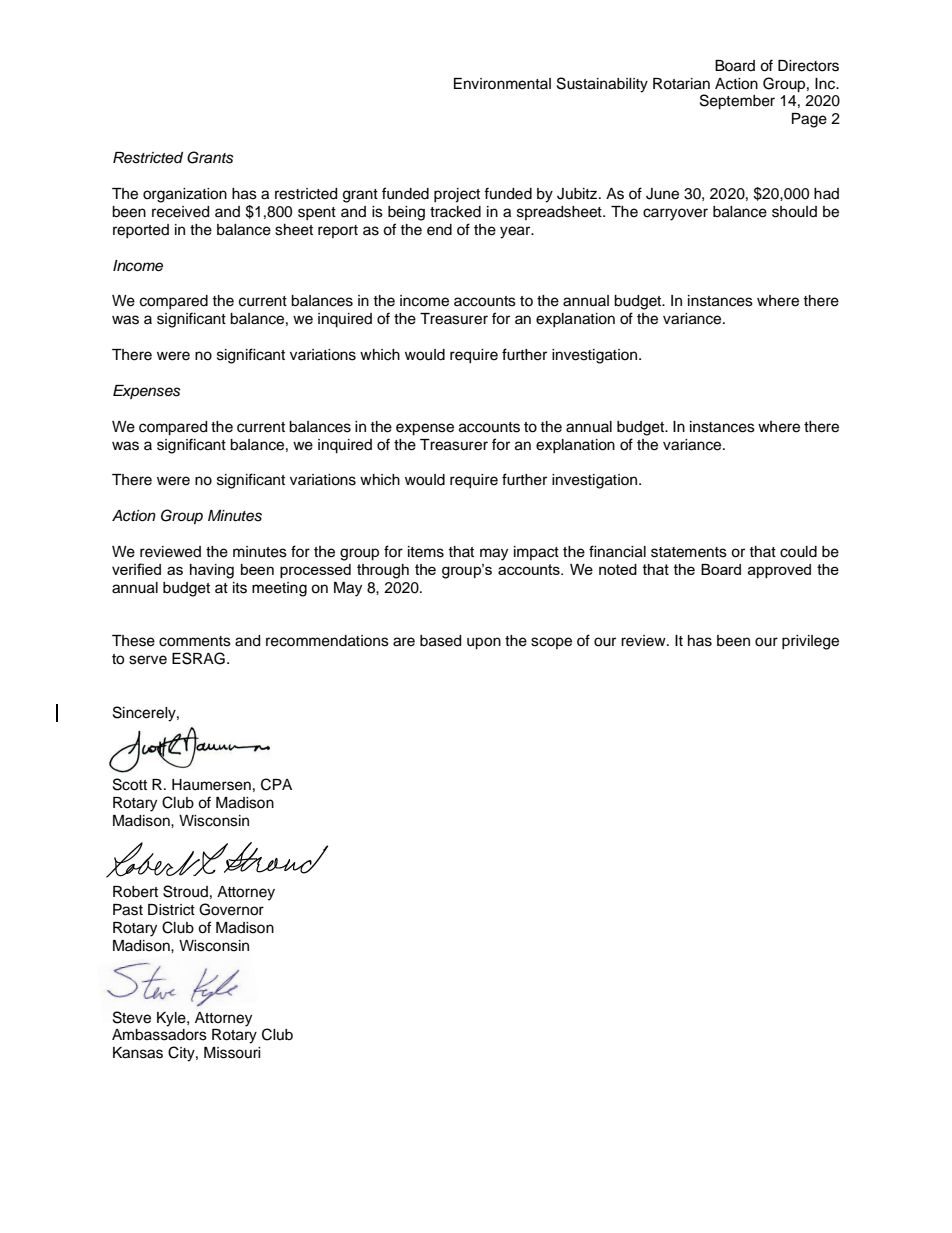 The width and height of the document is (952, 1233). What do you see at coordinates (231, 909) in the document?
I see `Governor` at bounding box center [231, 909].
